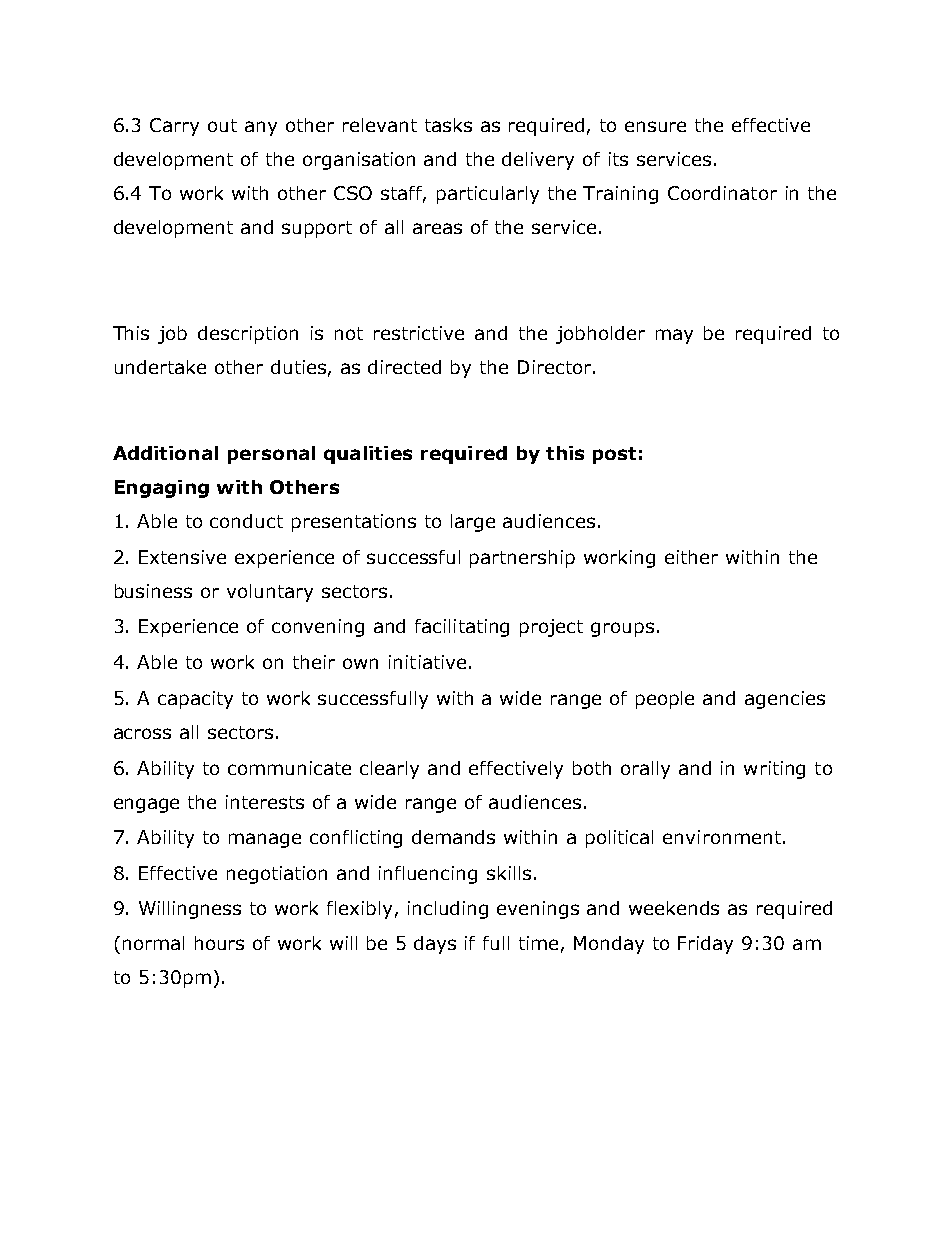 Image resolution: width=952 pixels, height=1233 pixels. I want to click on including, so click(448, 910).
